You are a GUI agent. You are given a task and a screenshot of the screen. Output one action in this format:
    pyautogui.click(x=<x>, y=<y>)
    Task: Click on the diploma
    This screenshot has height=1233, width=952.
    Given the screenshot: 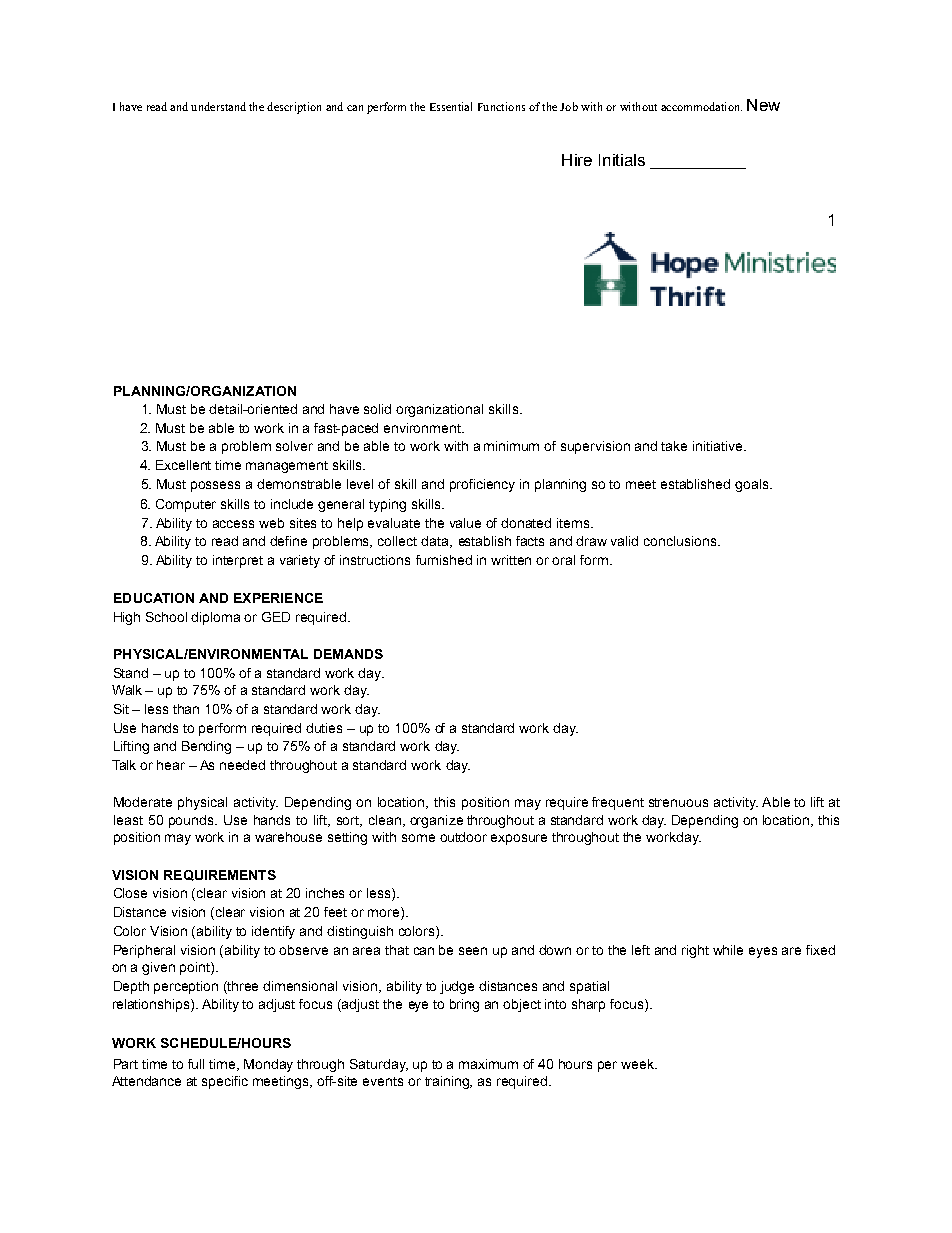 What is the action you would take?
    pyautogui.click(x=215, y=618)
